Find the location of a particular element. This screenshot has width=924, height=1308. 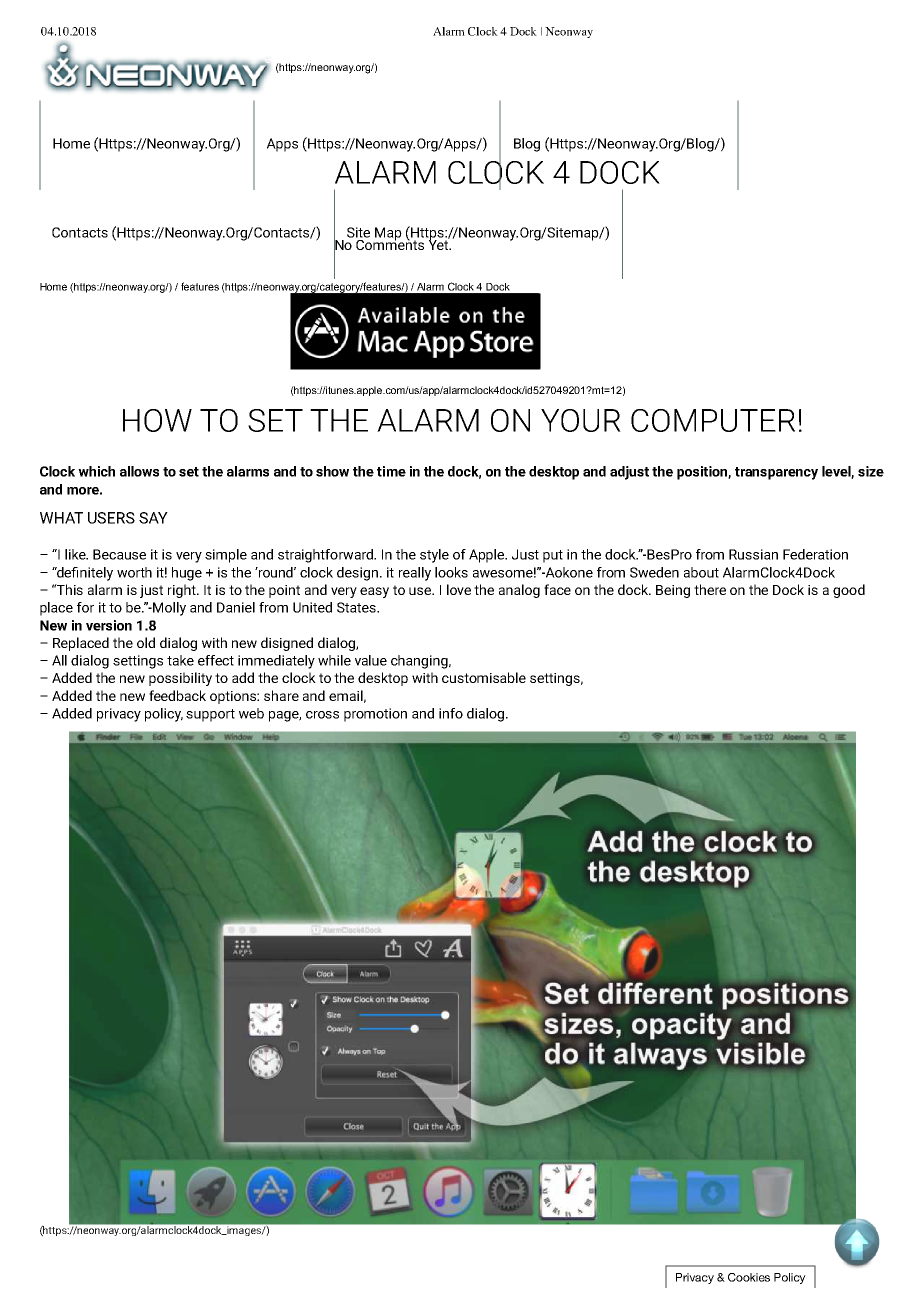

support is located at coordinates (210, 715).
